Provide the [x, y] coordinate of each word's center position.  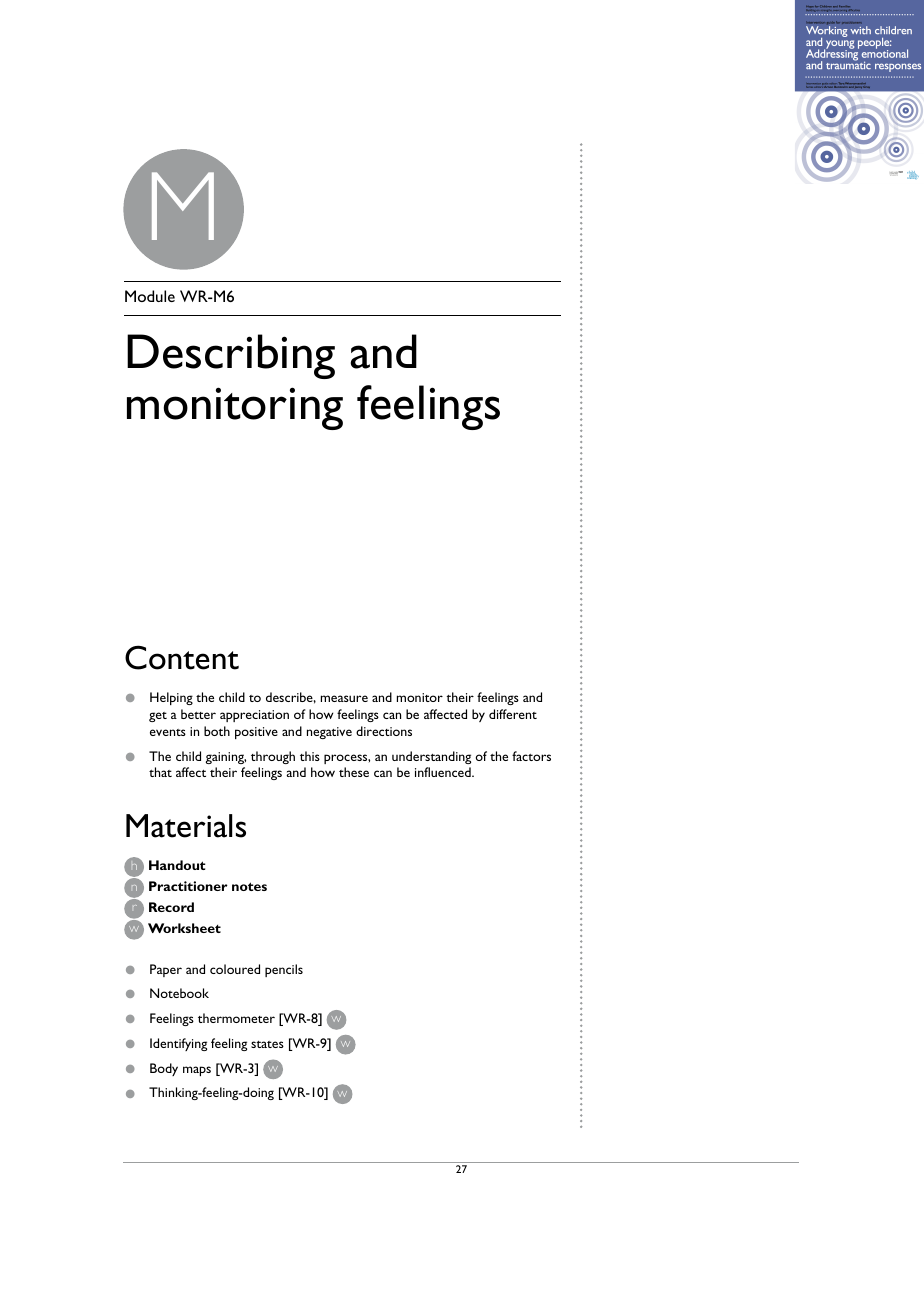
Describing [231, 356]
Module [150, 296]
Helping [171, 698]
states [267, 1044]
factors [531, 756]
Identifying [178, 1044]
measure [344, 698]
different [513, 714]
